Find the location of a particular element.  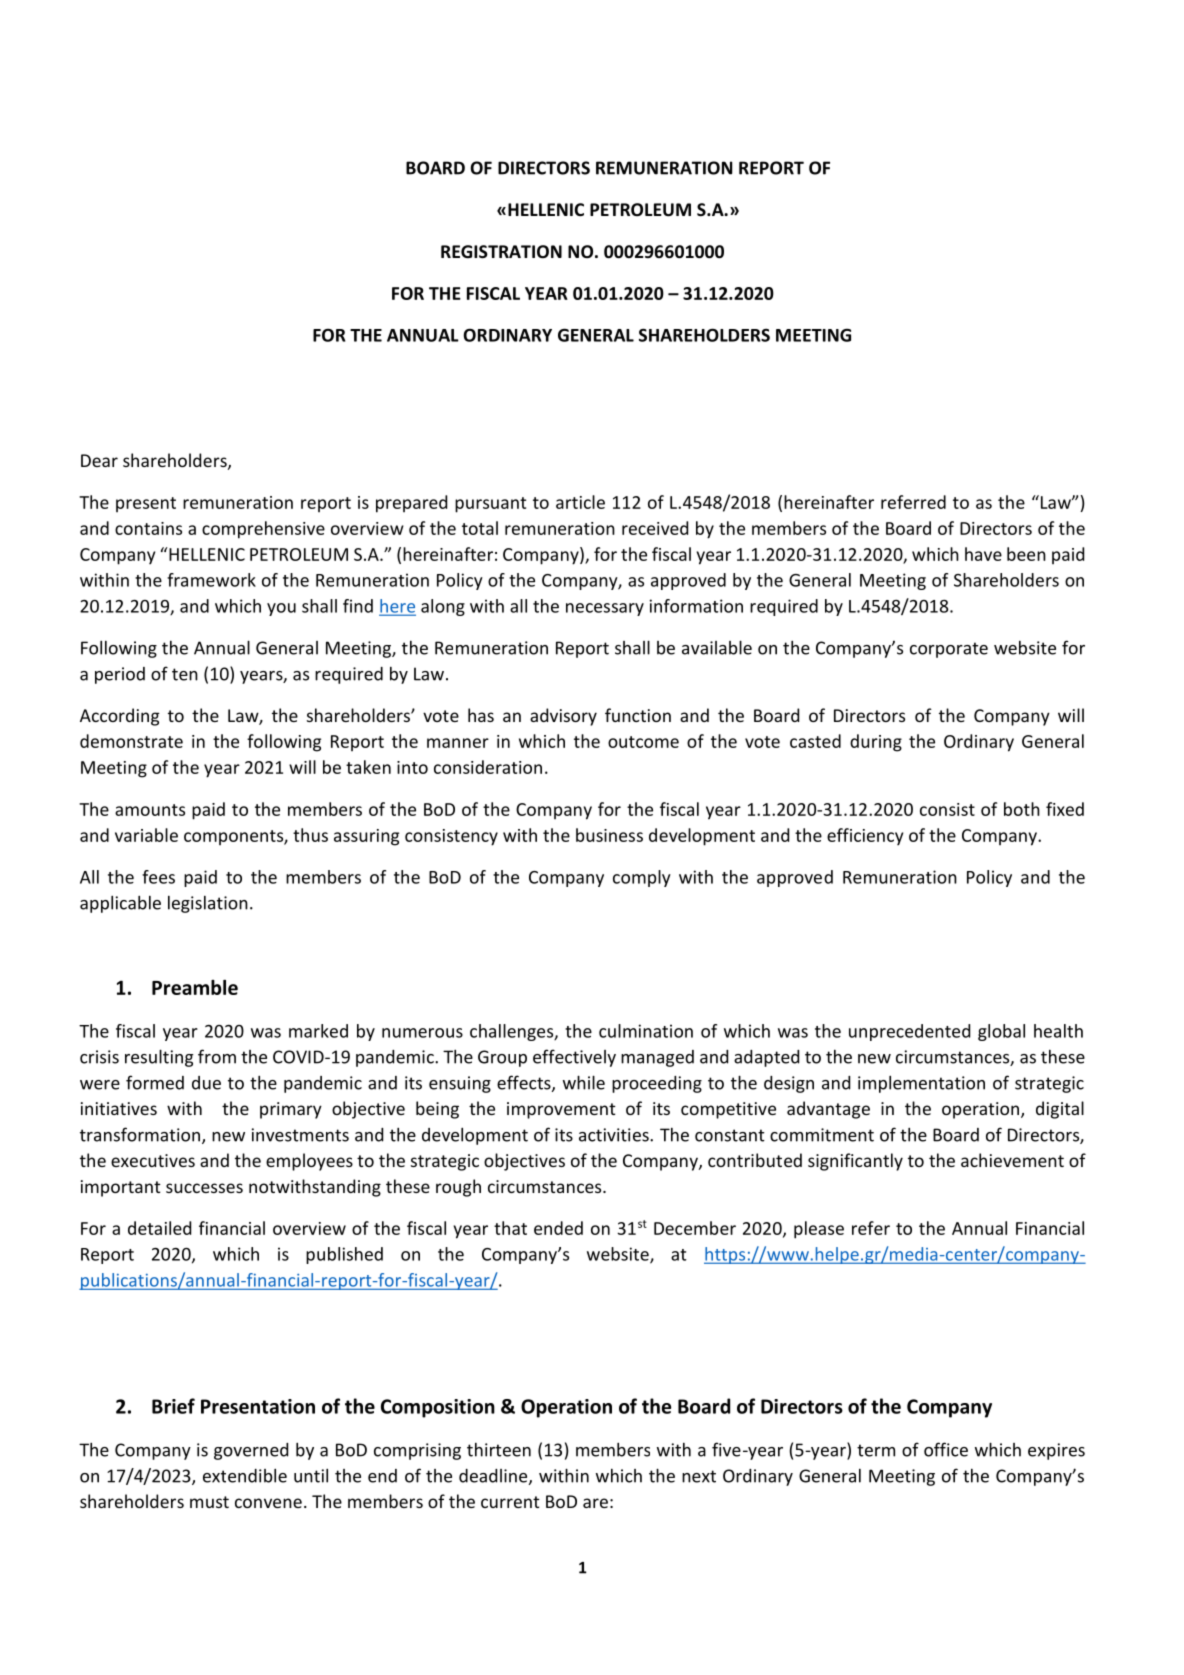

thirteen is located at coordinates (499, 1450).
